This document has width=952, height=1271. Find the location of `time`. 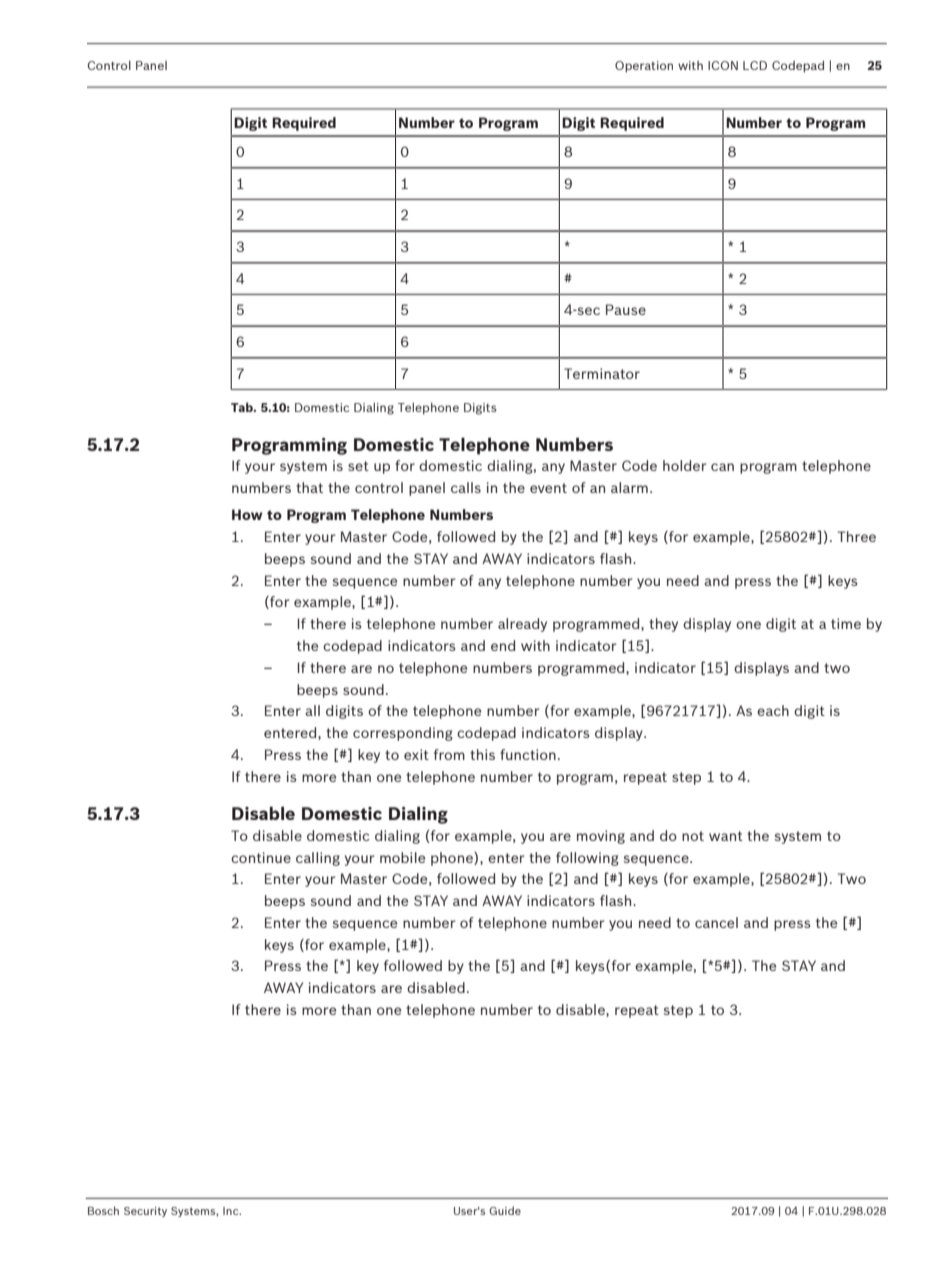

time is located at coordinates (846, 623).
